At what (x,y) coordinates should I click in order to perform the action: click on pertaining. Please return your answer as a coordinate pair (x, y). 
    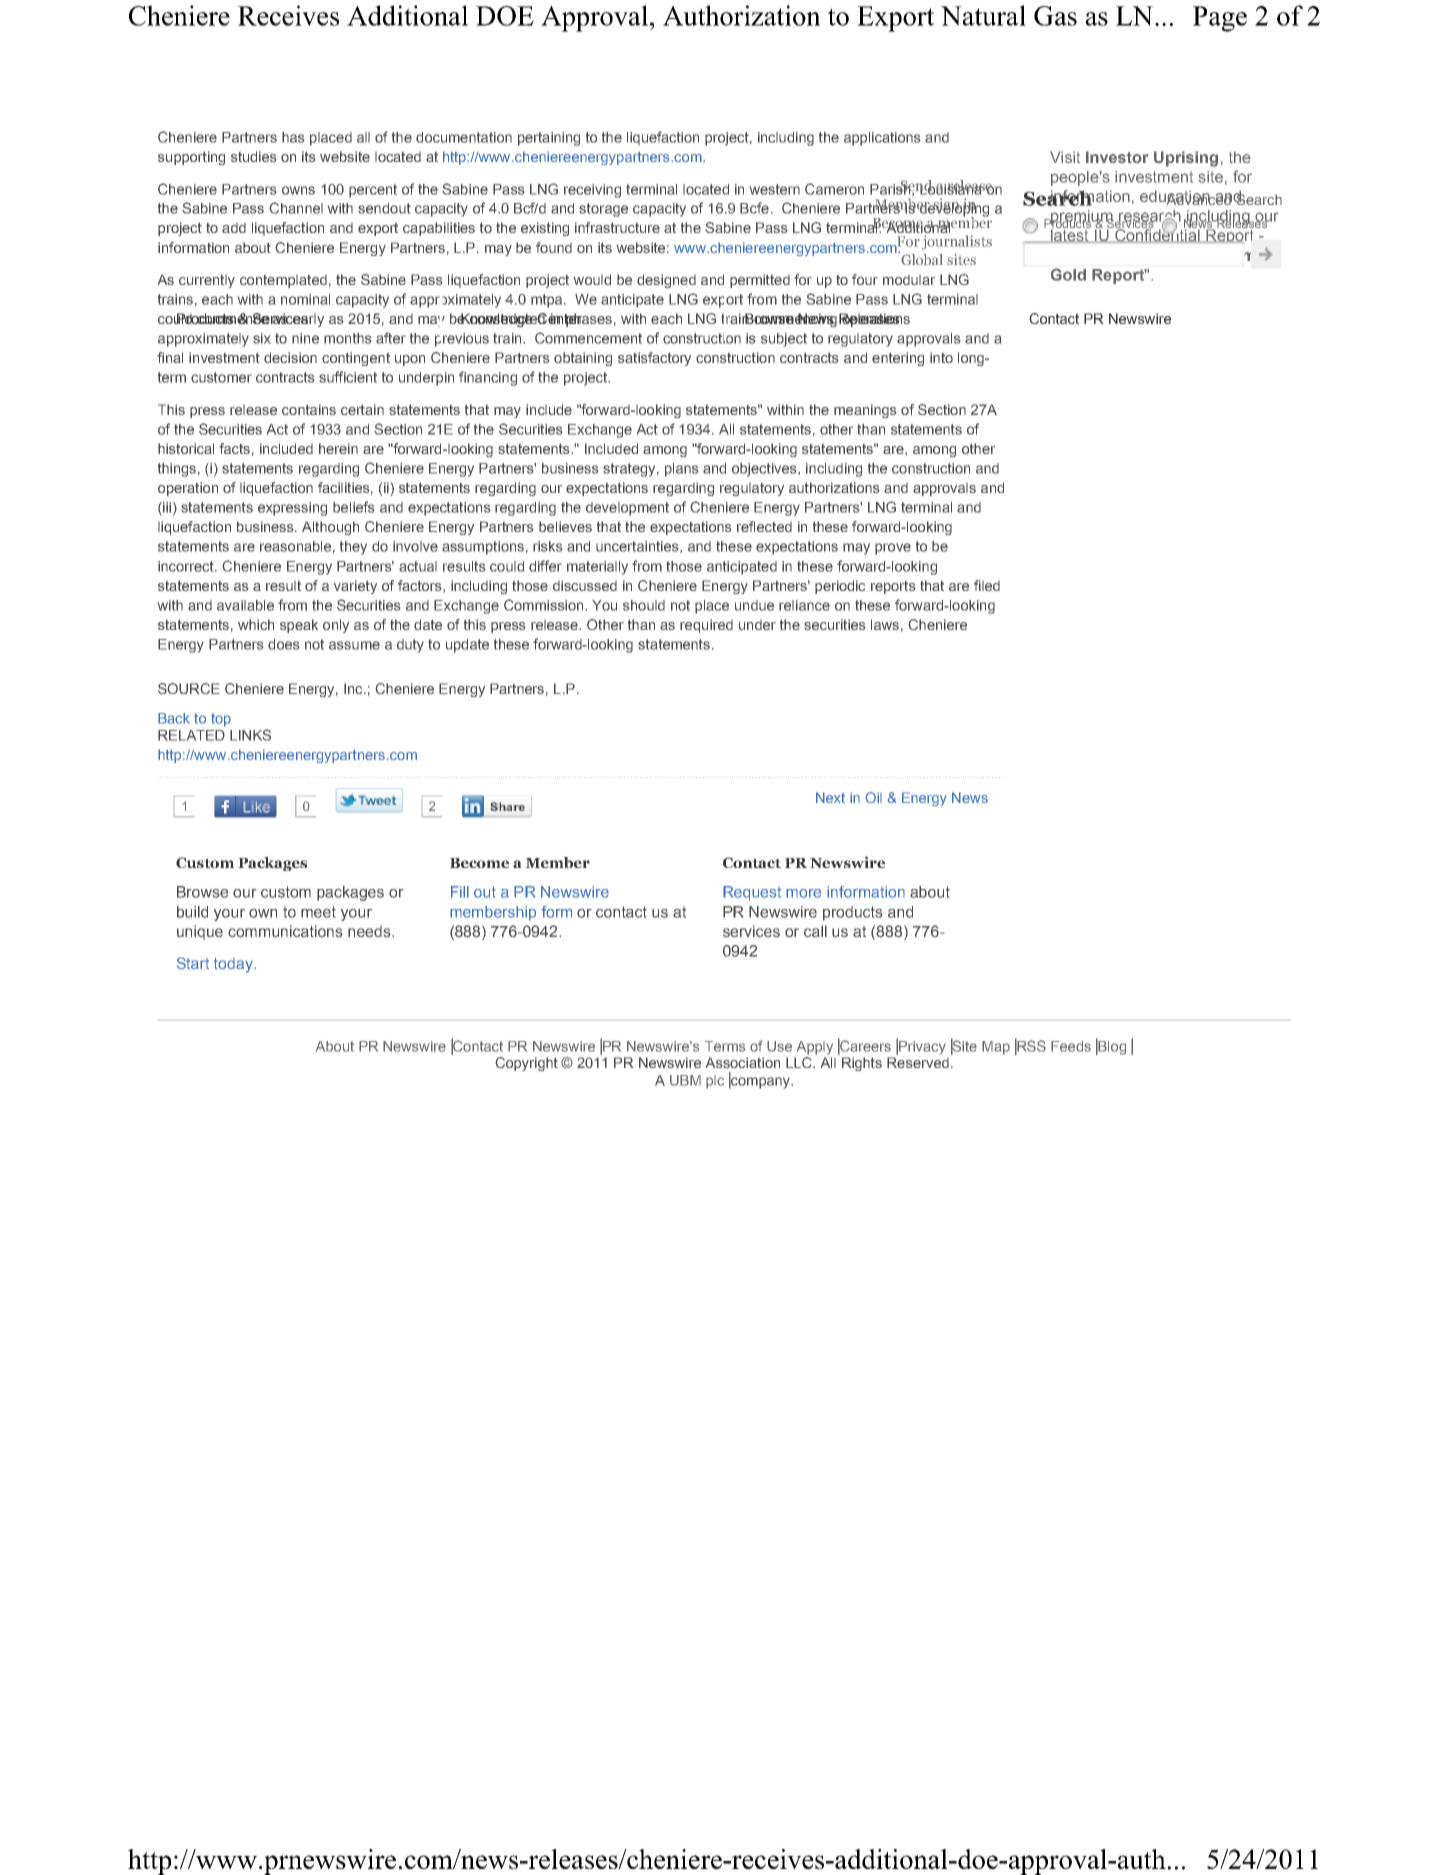
    Looking at the image, I should click on (549, 139).
